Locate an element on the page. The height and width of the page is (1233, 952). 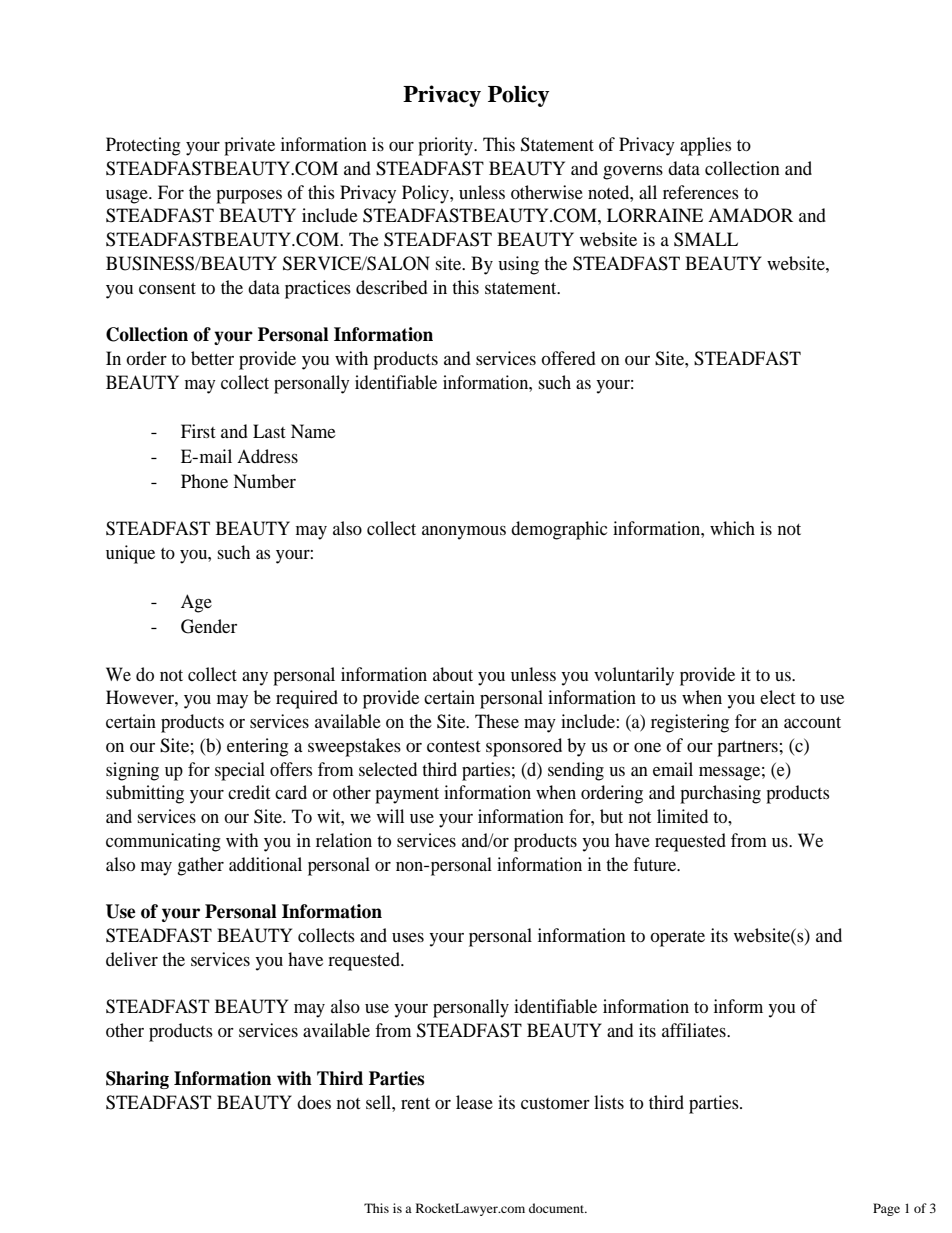
priority is located at coordinates (446, 146).
